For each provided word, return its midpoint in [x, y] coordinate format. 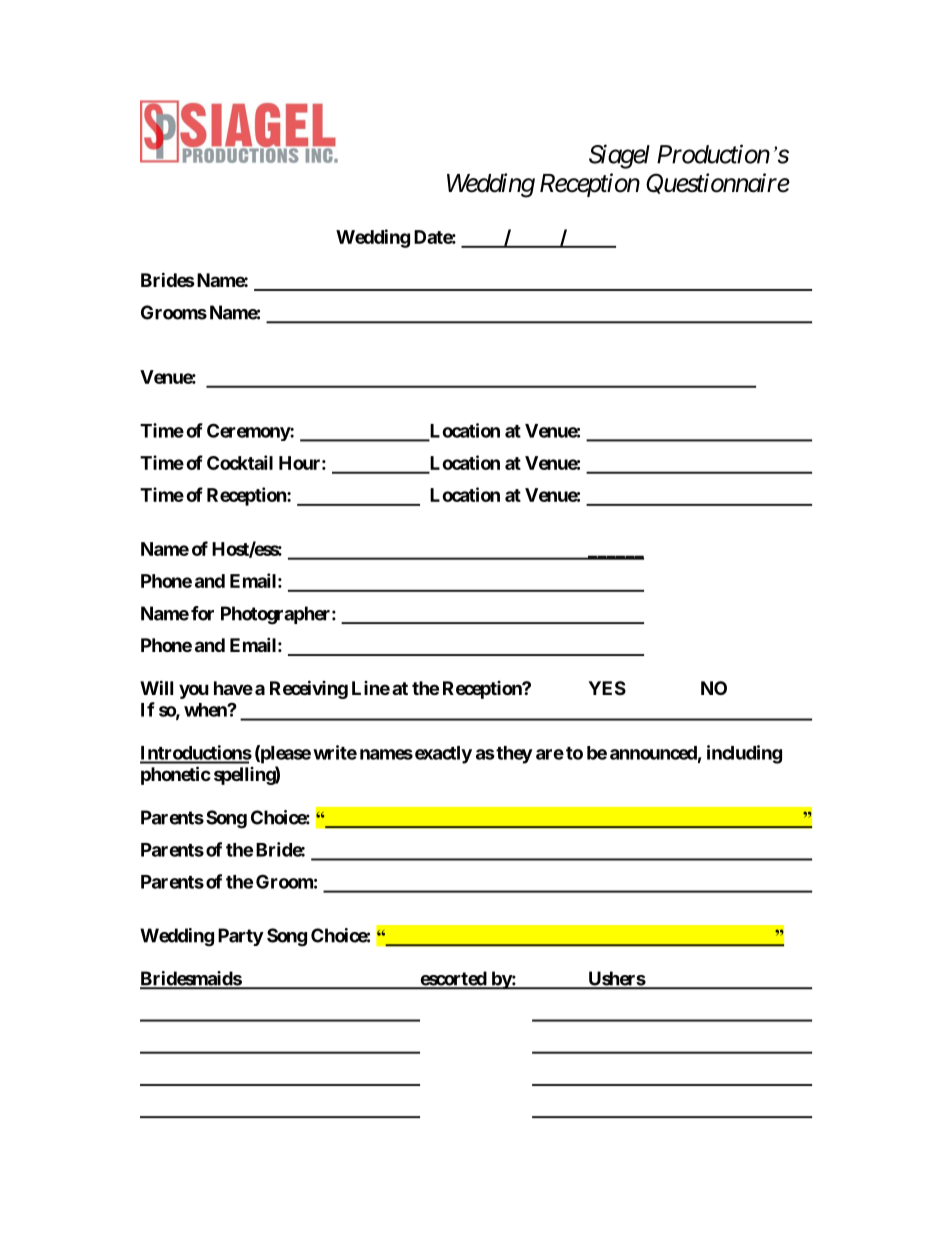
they [513, 755]
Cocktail [240, 462]
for [202, 613]
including [744, 754]
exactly [443, 755]
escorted [453, 979]
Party [241, 937]
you [194, 691]
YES [607, 688]
